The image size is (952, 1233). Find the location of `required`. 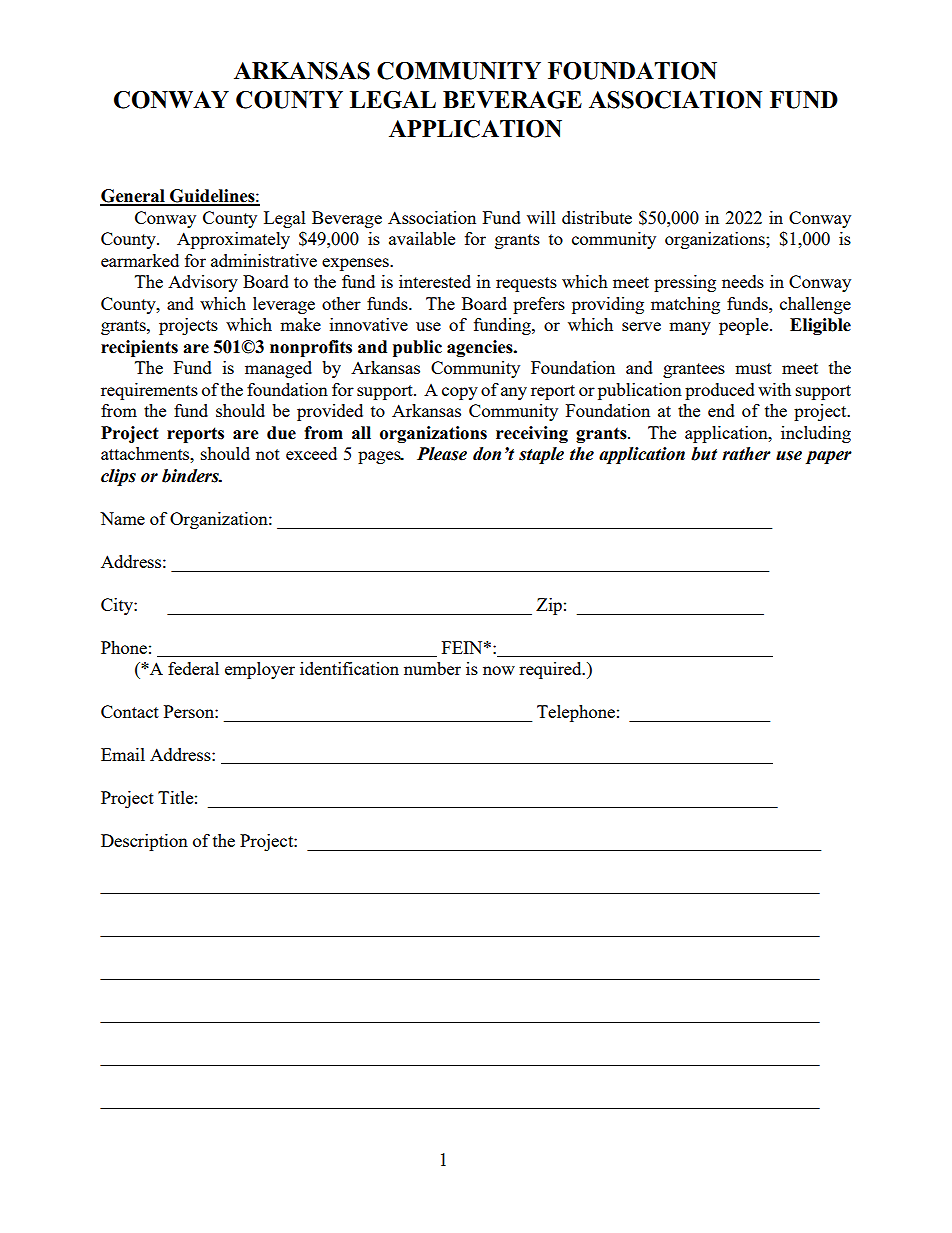

required is located at coordinates (551, 670).
